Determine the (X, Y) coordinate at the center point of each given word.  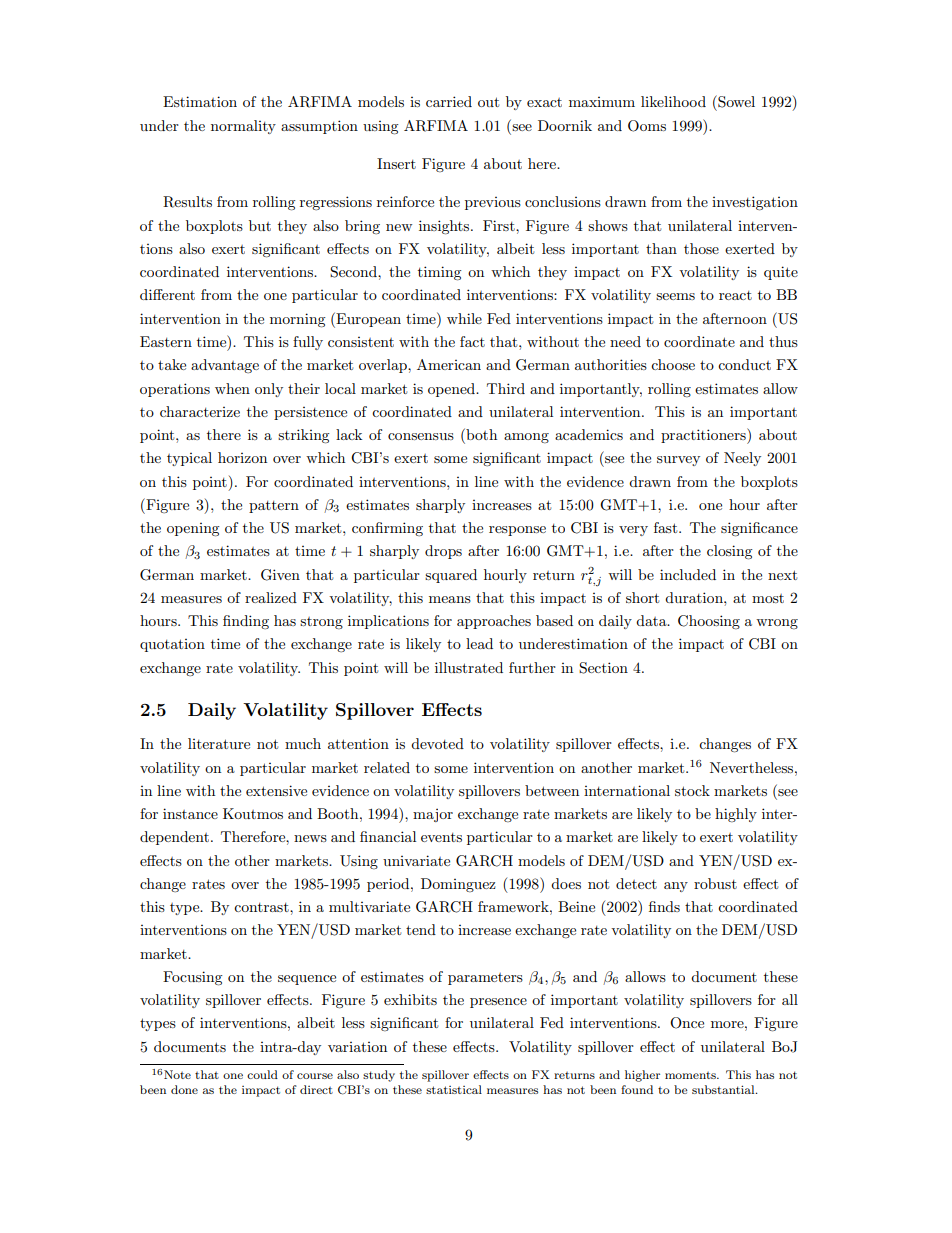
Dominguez (458, 885)
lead (479, 643)
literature (219, 743)
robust (715, 883)
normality (243, 127)
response (517, 531)
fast (667, 527)
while (464, 318)
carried (449, 101)
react (735, 295)
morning (298, 320)
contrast (262, 907)
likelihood (673, 101)
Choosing (709, 622)
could (262, 1074)
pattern (274, 507)
